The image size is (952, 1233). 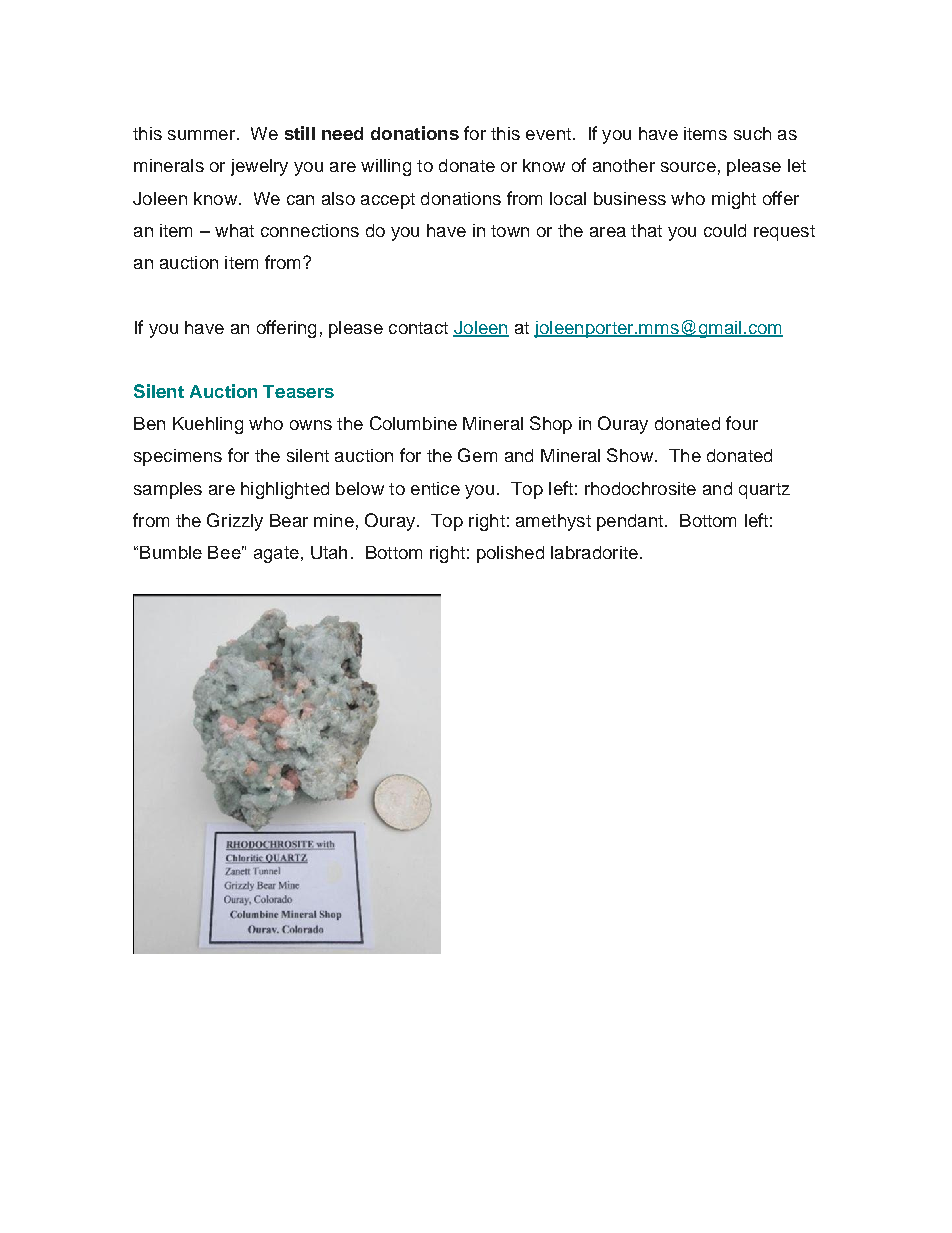 I want to click on event, so click(x=548, y=134).
